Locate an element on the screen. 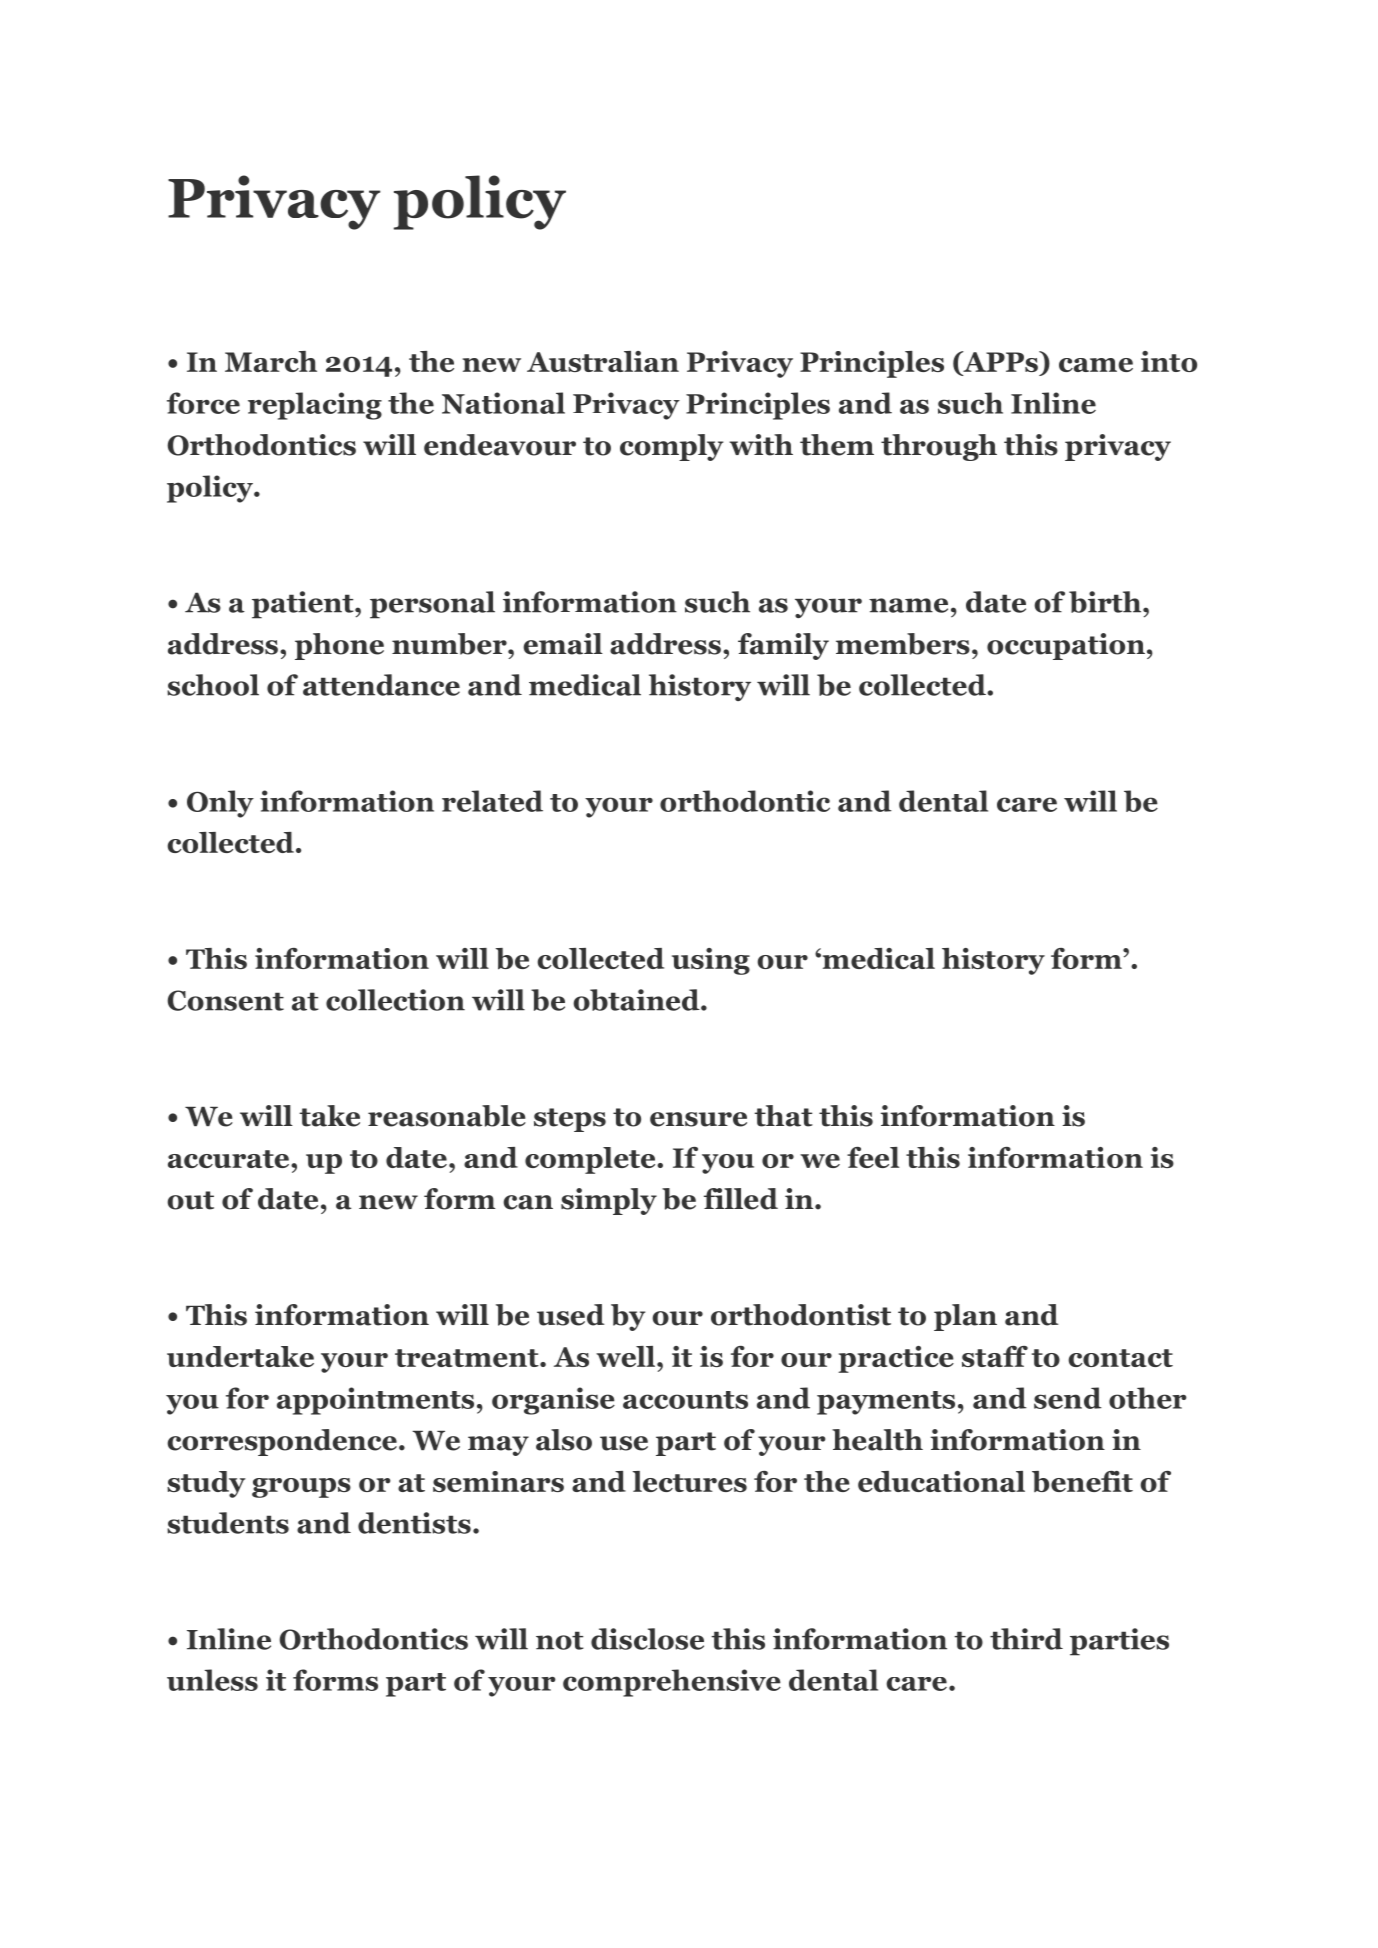  disclose is located at coordinates (647, 1639).
